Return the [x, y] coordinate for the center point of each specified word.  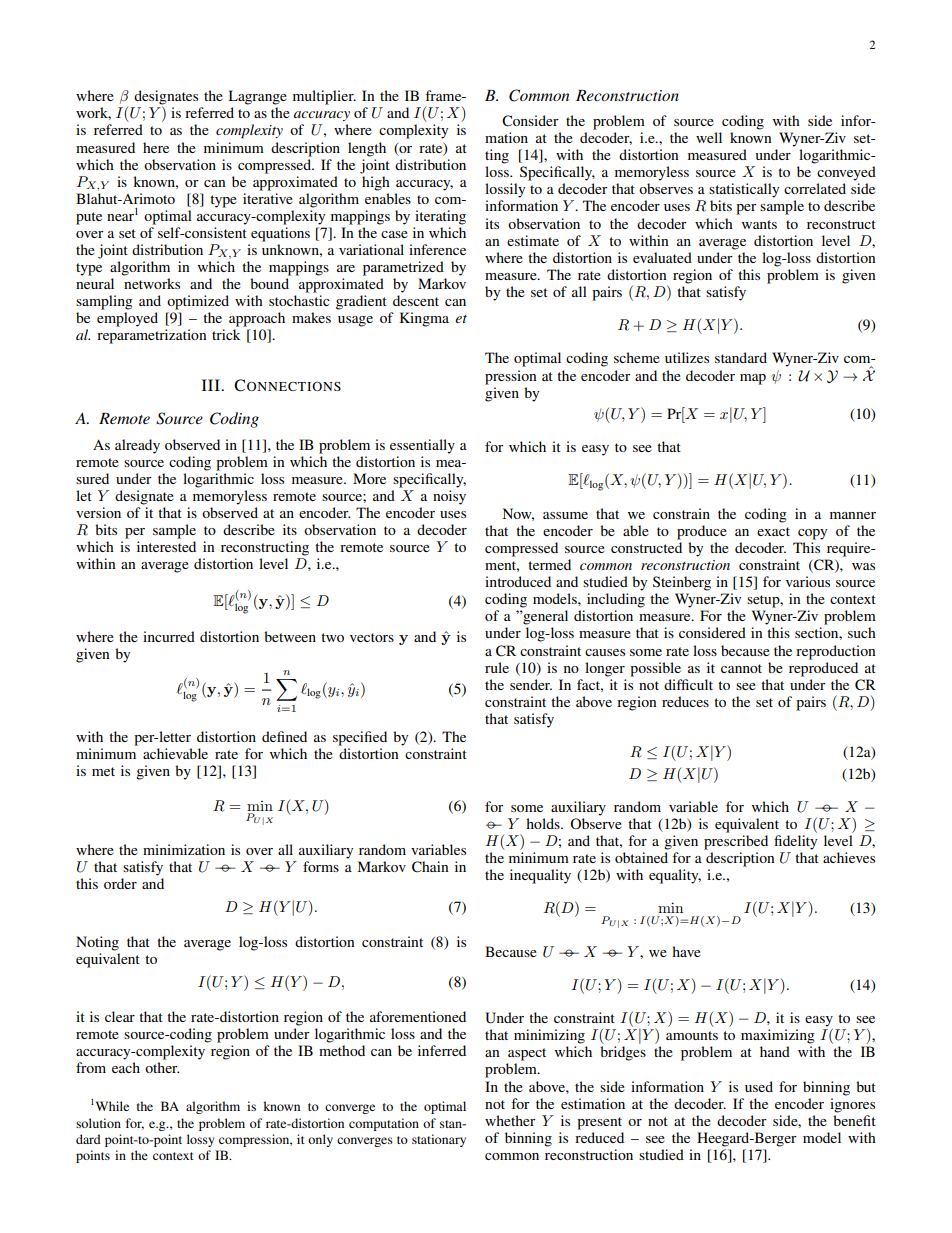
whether [510, 1120]
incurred [169, 636]
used [759, 1086]
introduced [518, 581]
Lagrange [257, 97]
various [808, 581]
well [709, 137]
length [367, 149]
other [162, 1067]
